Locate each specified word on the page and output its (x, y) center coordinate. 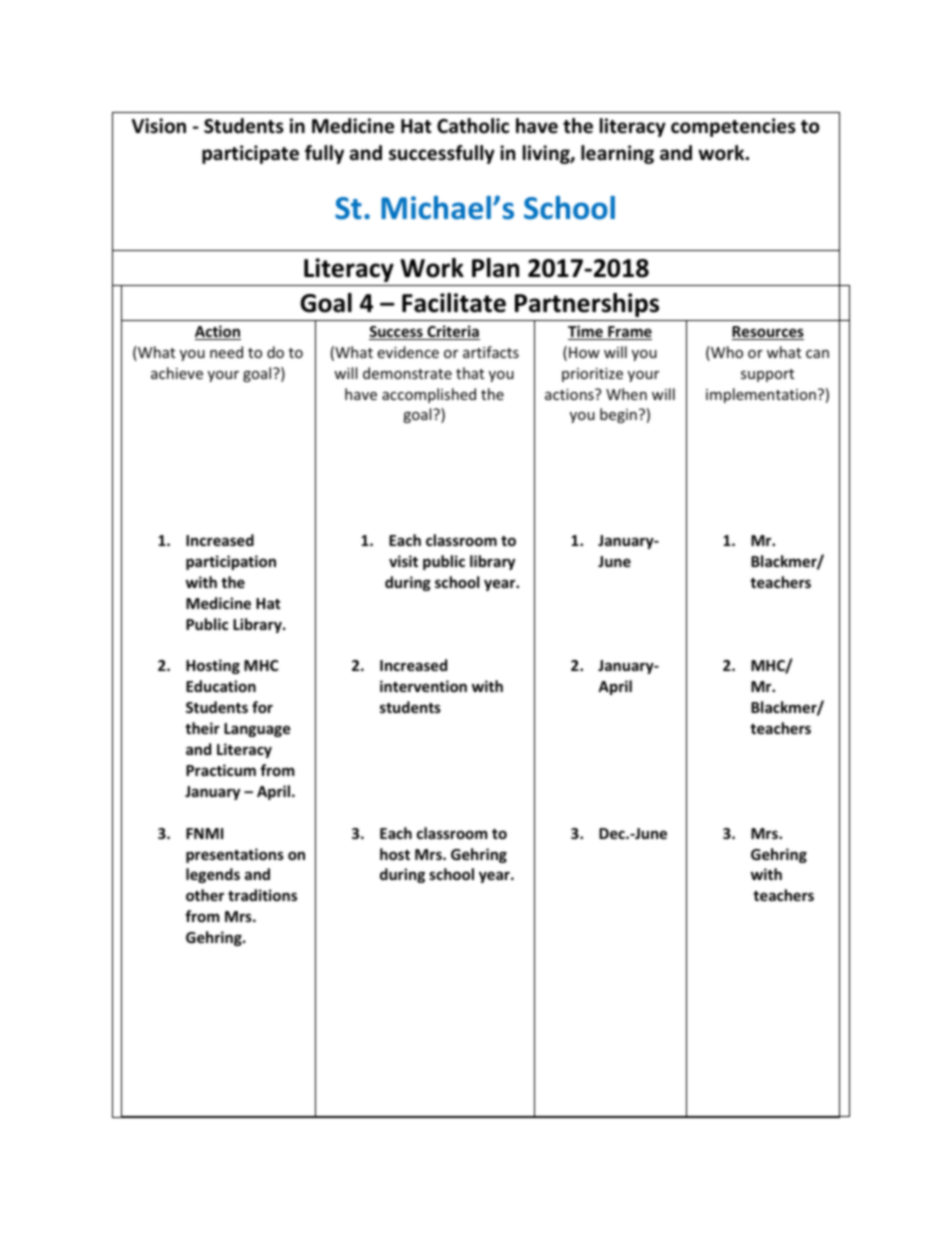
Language (257, 730)
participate (250, 154)
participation (231, 562)
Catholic (473, 126)
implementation (761, 395)
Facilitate (454, 303)
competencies (733, 127)
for (262, 707)
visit (403, 561)
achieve (177, 373)
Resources (768, 333)
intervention (423, 686)
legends (213, 875)
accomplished (429, 395)
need (226, 352)
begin (618, 415)
